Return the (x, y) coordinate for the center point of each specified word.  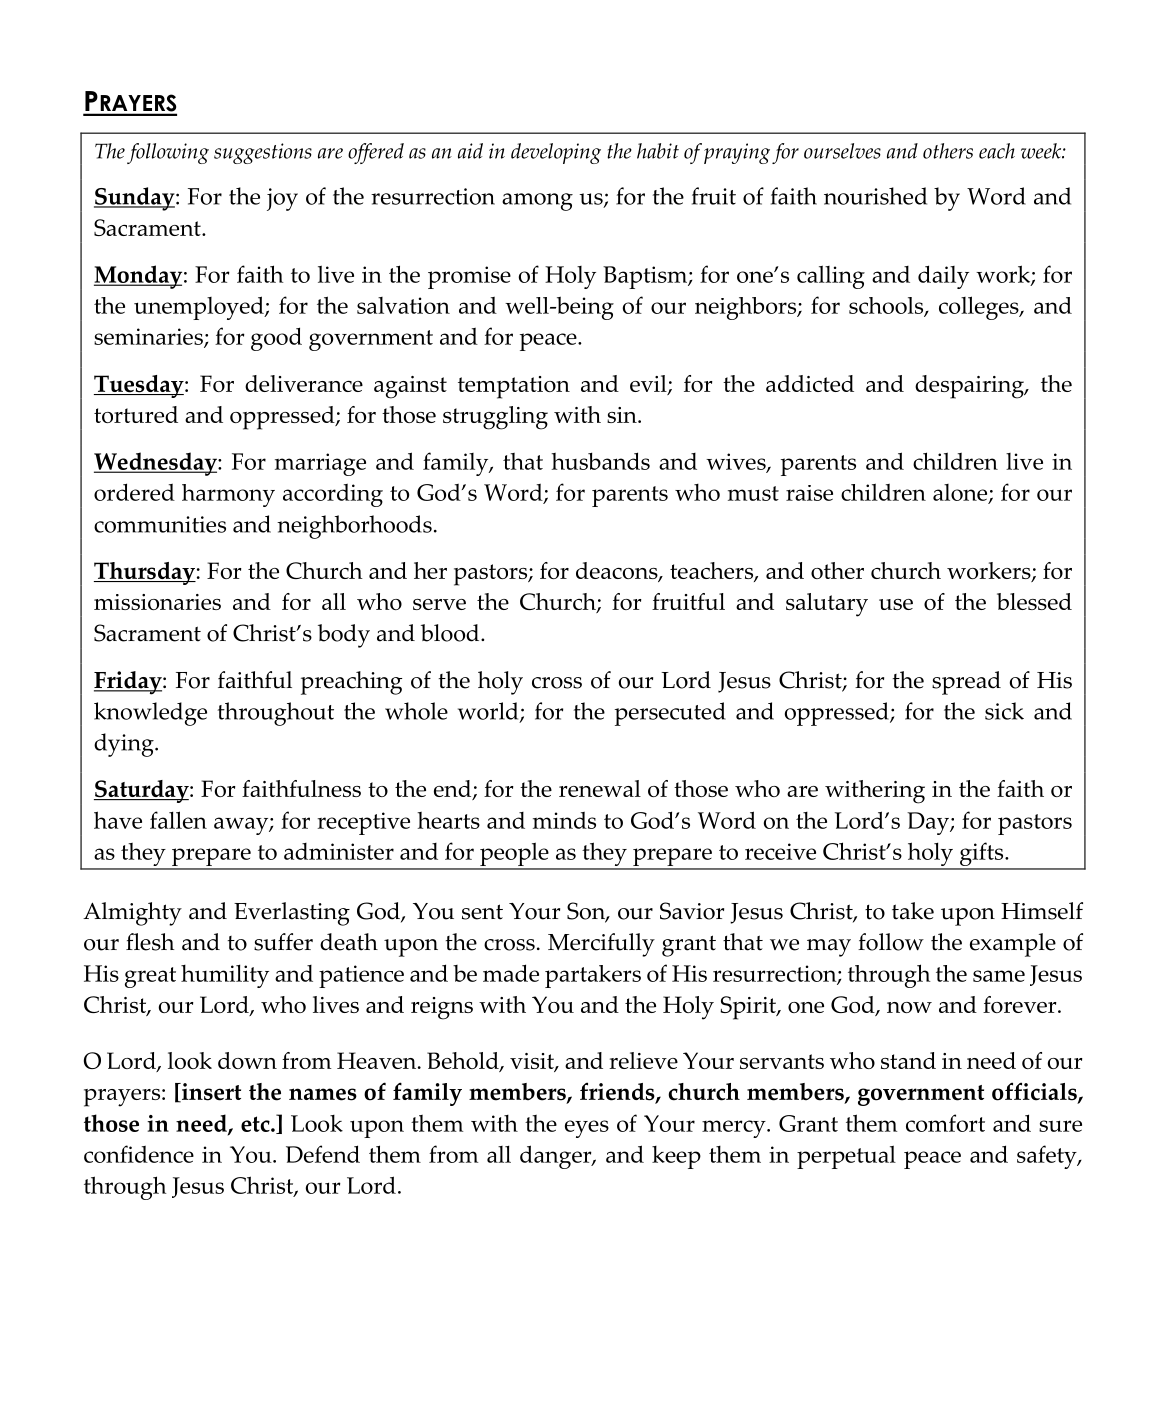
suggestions (263, 153)
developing (556, 153)
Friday (129, 683)
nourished (875, 196)
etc (256, 1124)
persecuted (670, 714)
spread (966, 683)
